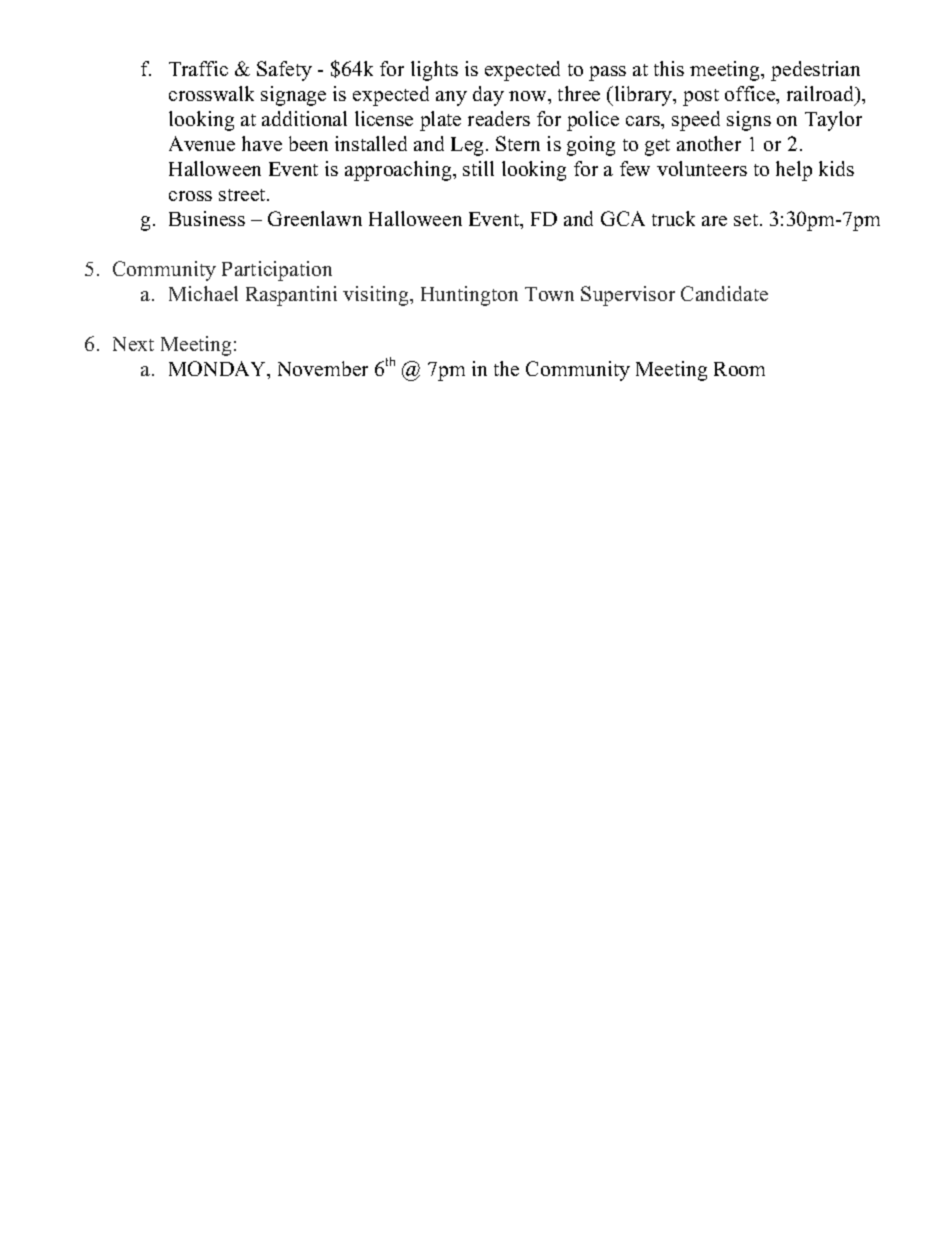  What do you see at coordinates (218, 368) in the screenshot?
I see `MONDAY` at bounding box center [218, 368].
